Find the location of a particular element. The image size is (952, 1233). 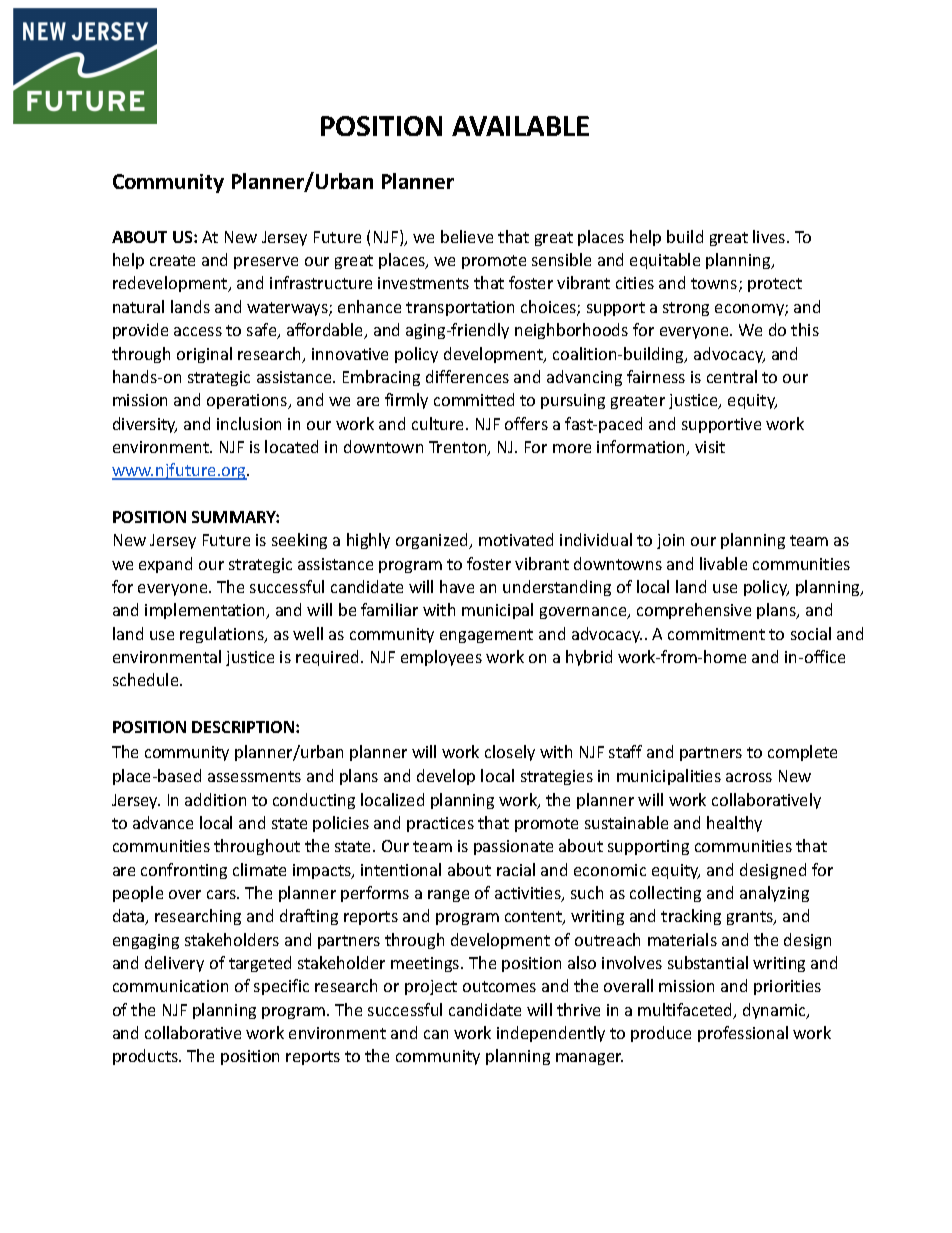

differences is located at coordinates (467, 376).
